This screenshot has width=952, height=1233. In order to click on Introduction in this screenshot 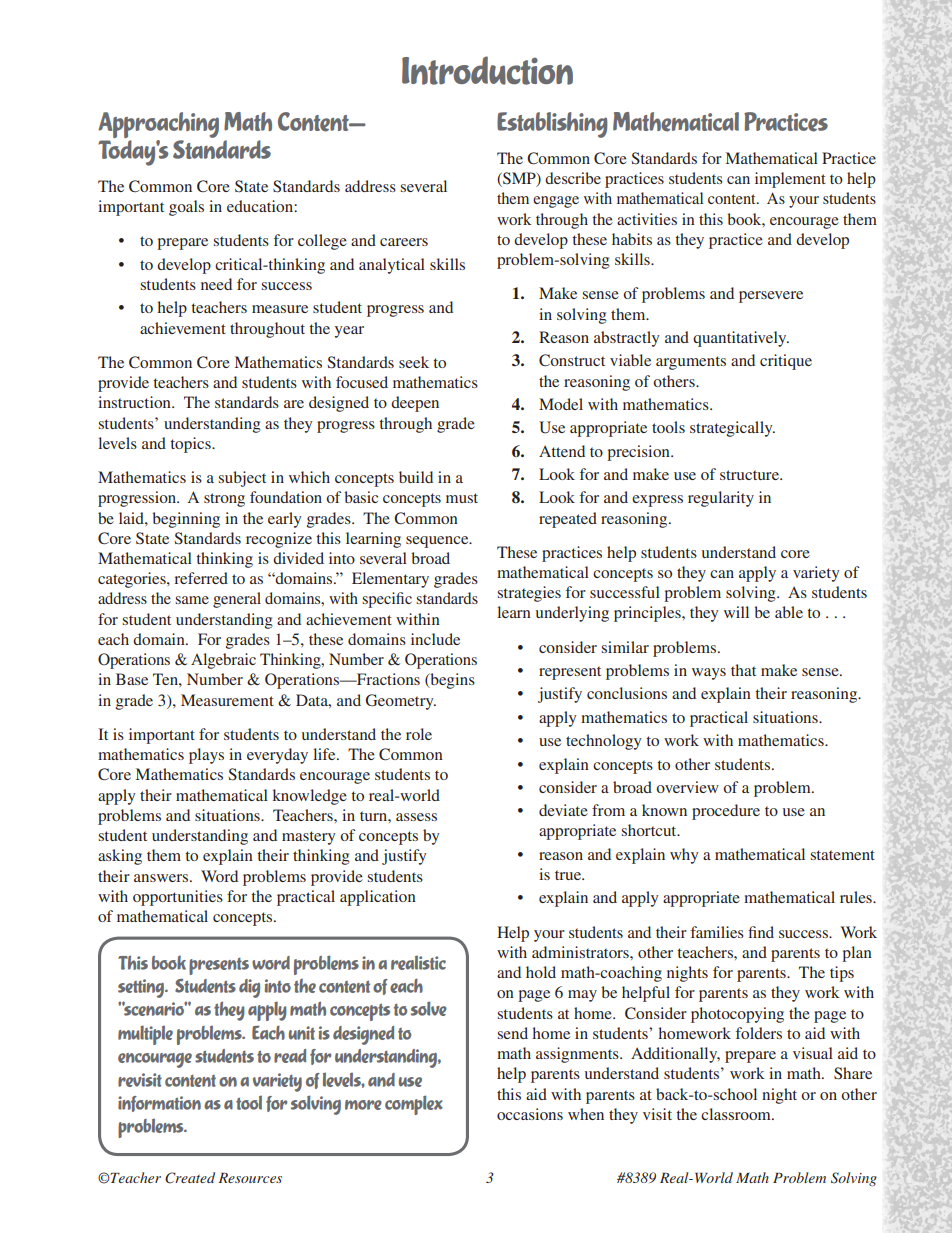, I will do `click(487, 70)`.
